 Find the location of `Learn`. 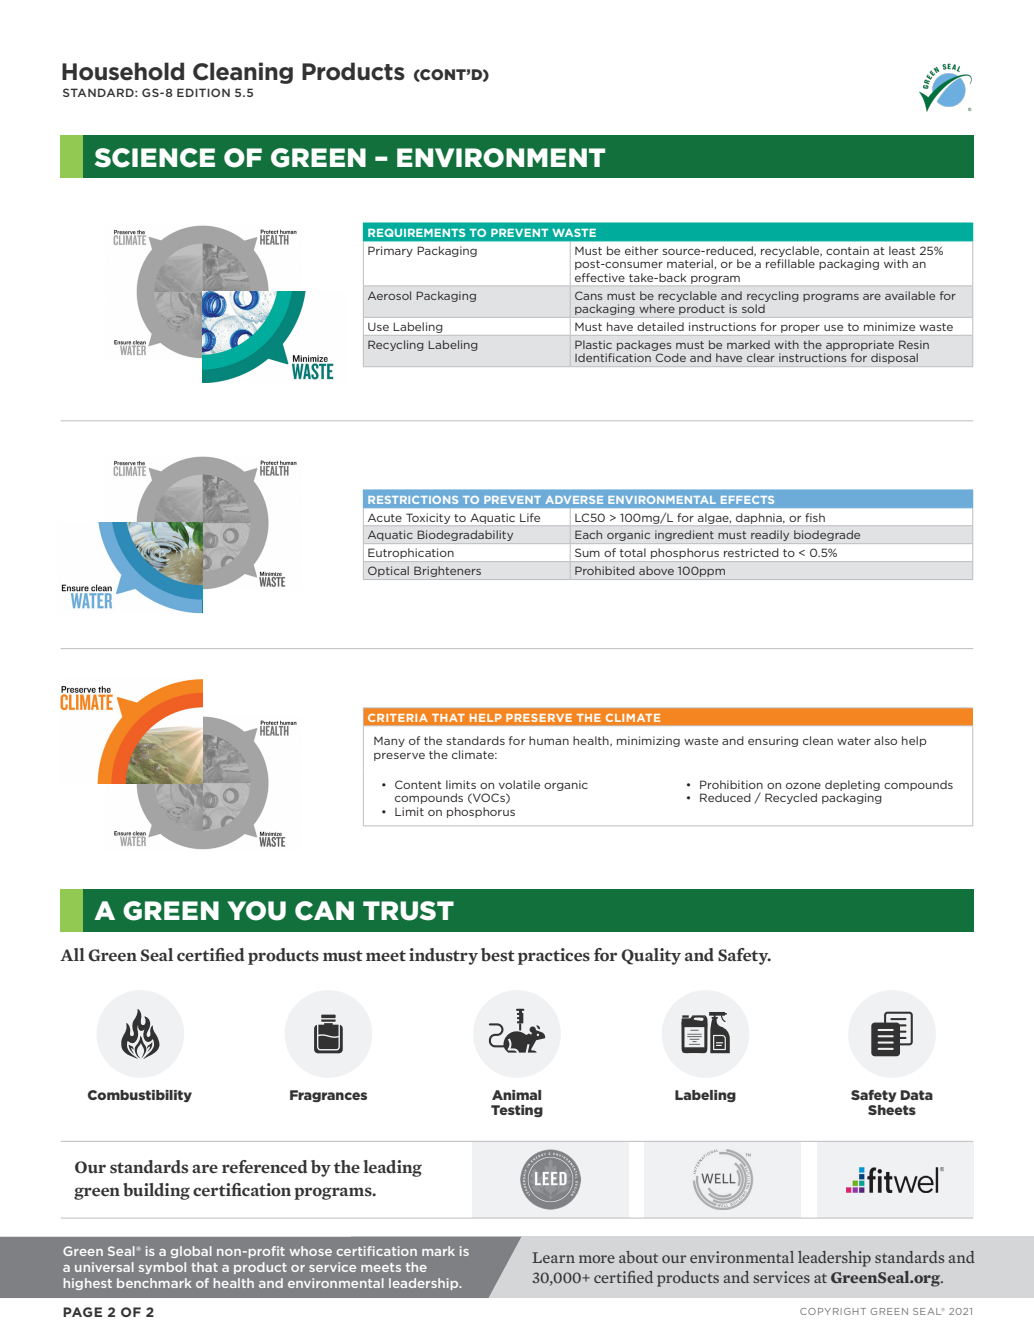

Learn is located at coordinates (553, 1257).
